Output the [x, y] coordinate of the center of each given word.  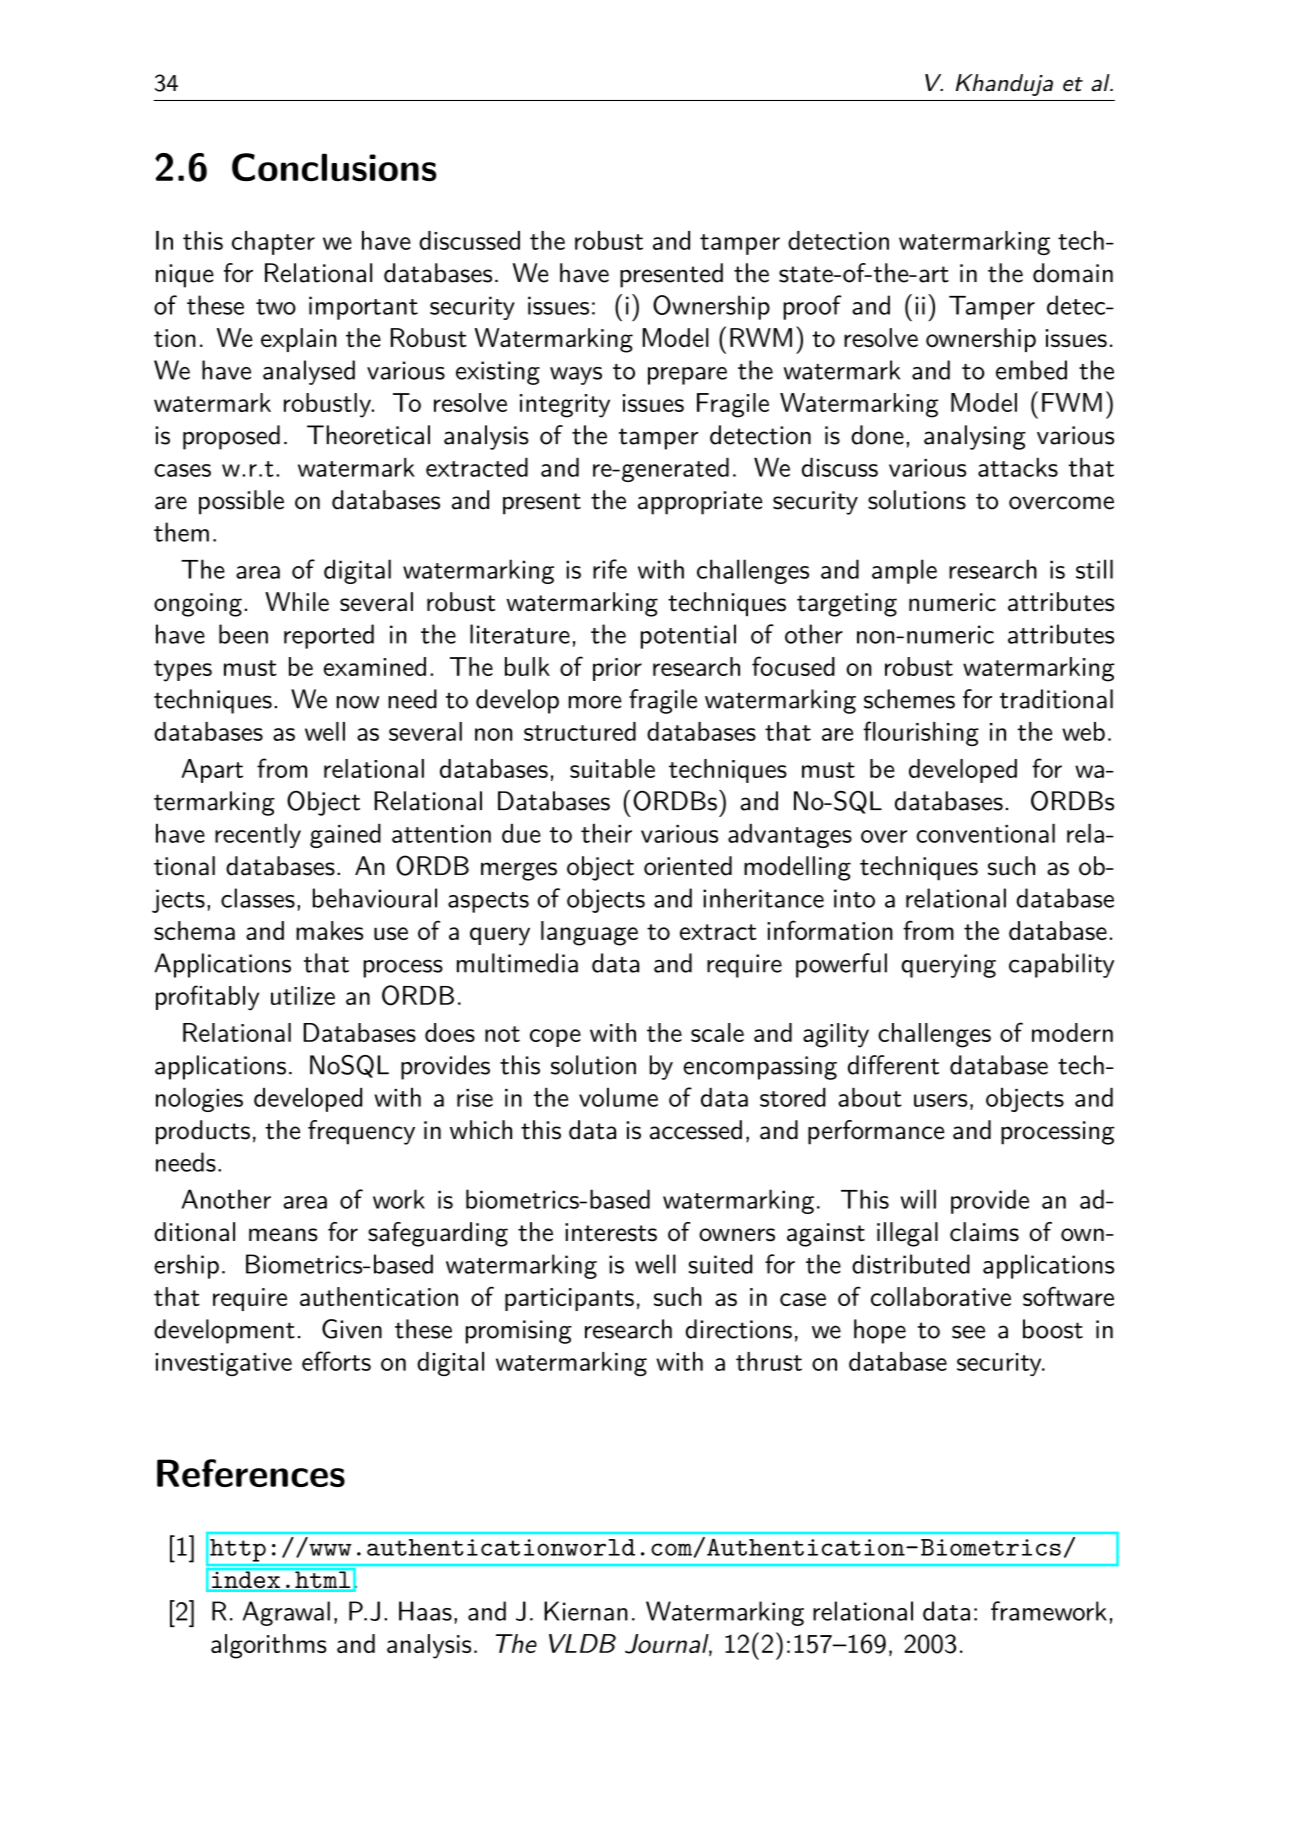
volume [618, 1097]
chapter [273, 243]
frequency [361, 1132]
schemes [909, 699]
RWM [761, 337]
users [940, 1100]
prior [617, 669]
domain [1073, 273]
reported [329, 636]
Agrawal [286, 1613]
